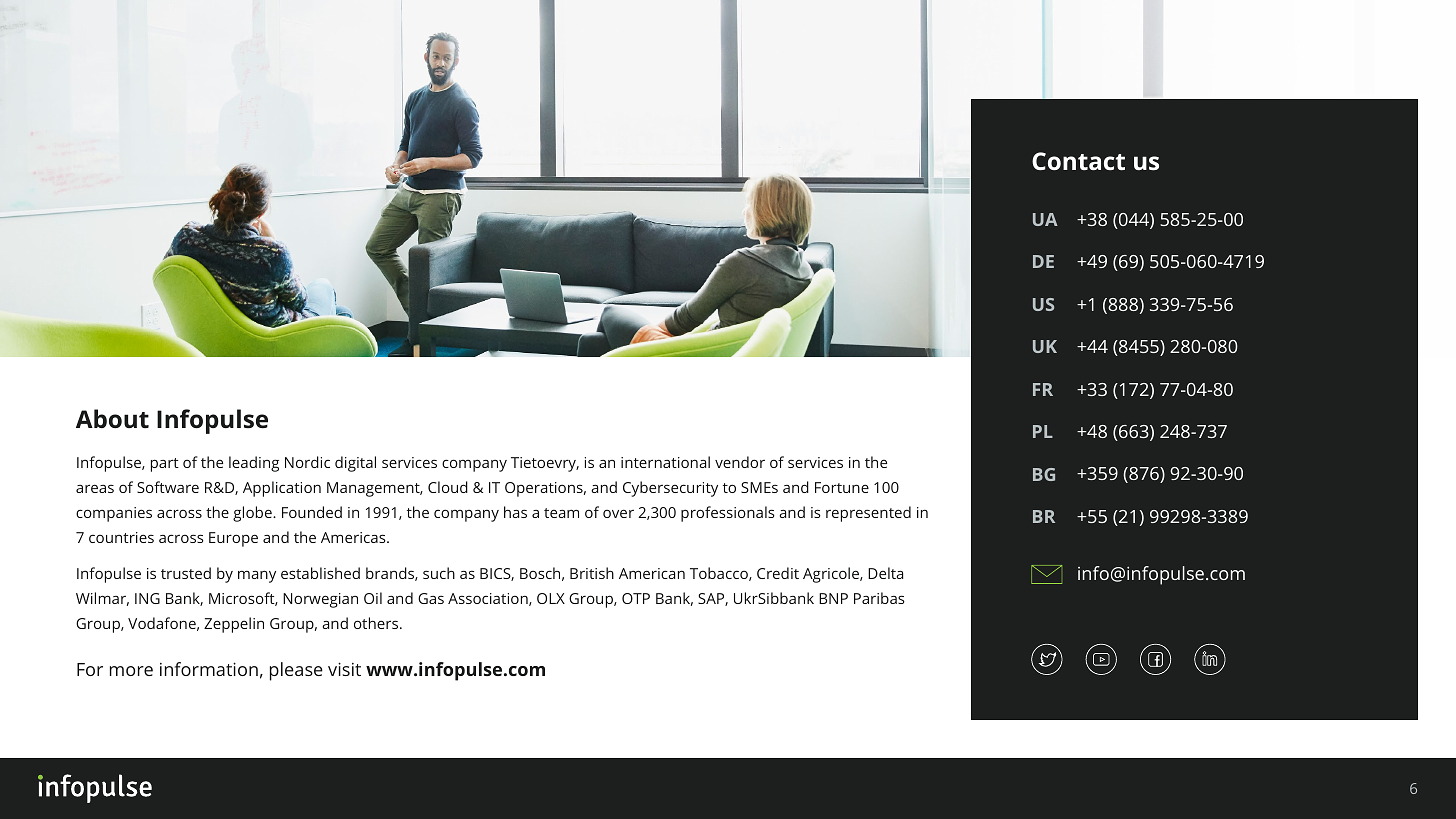 The height and width of the image is (819, 1456). I want to click on Fortune, so click(842, 487).
